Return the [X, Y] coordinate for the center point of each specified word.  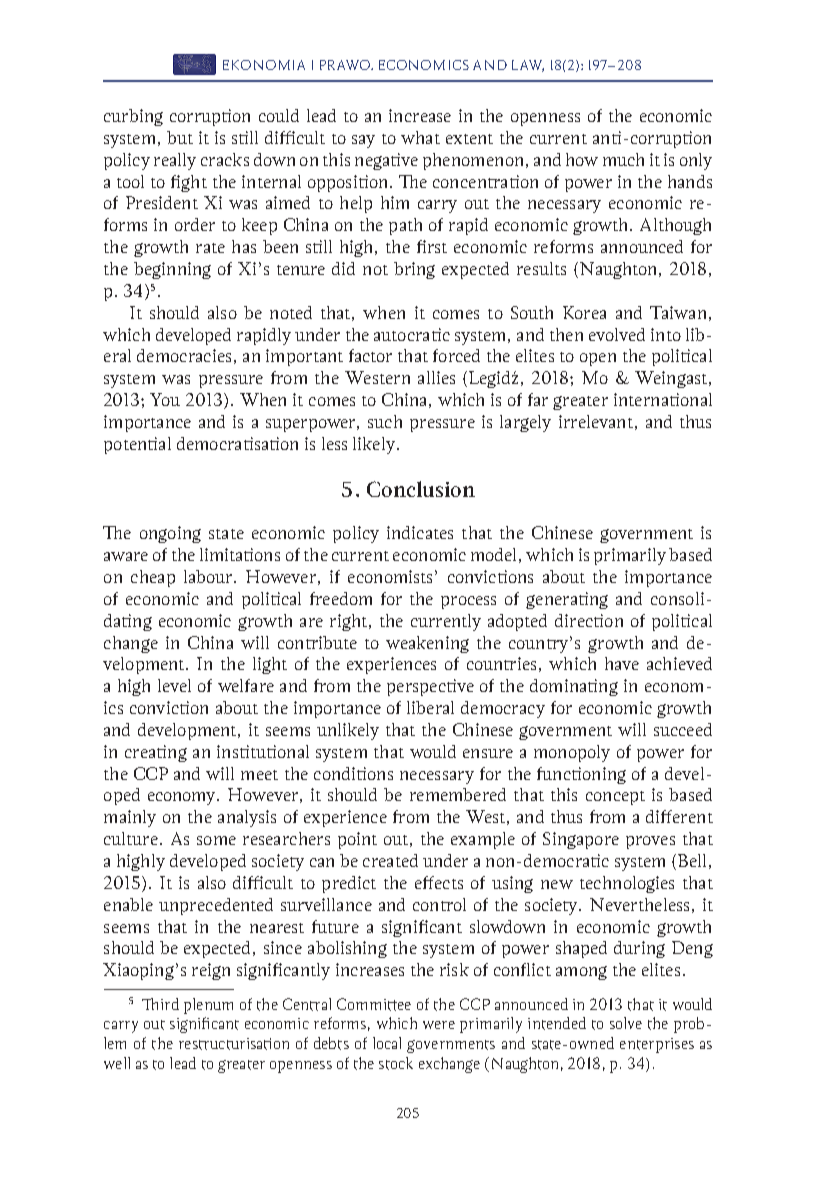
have [622, 663]
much [623, 159]
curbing [133, 117]
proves [650, 842]
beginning [172, 270]
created [390, 860]
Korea [584, 312]
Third [160, 1004]
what [420, 137]
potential [137, 445]
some [216, 840]
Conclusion [421, 489]
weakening [427, 644]
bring [414, 270]
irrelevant [596, 421]
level [174, 685]
